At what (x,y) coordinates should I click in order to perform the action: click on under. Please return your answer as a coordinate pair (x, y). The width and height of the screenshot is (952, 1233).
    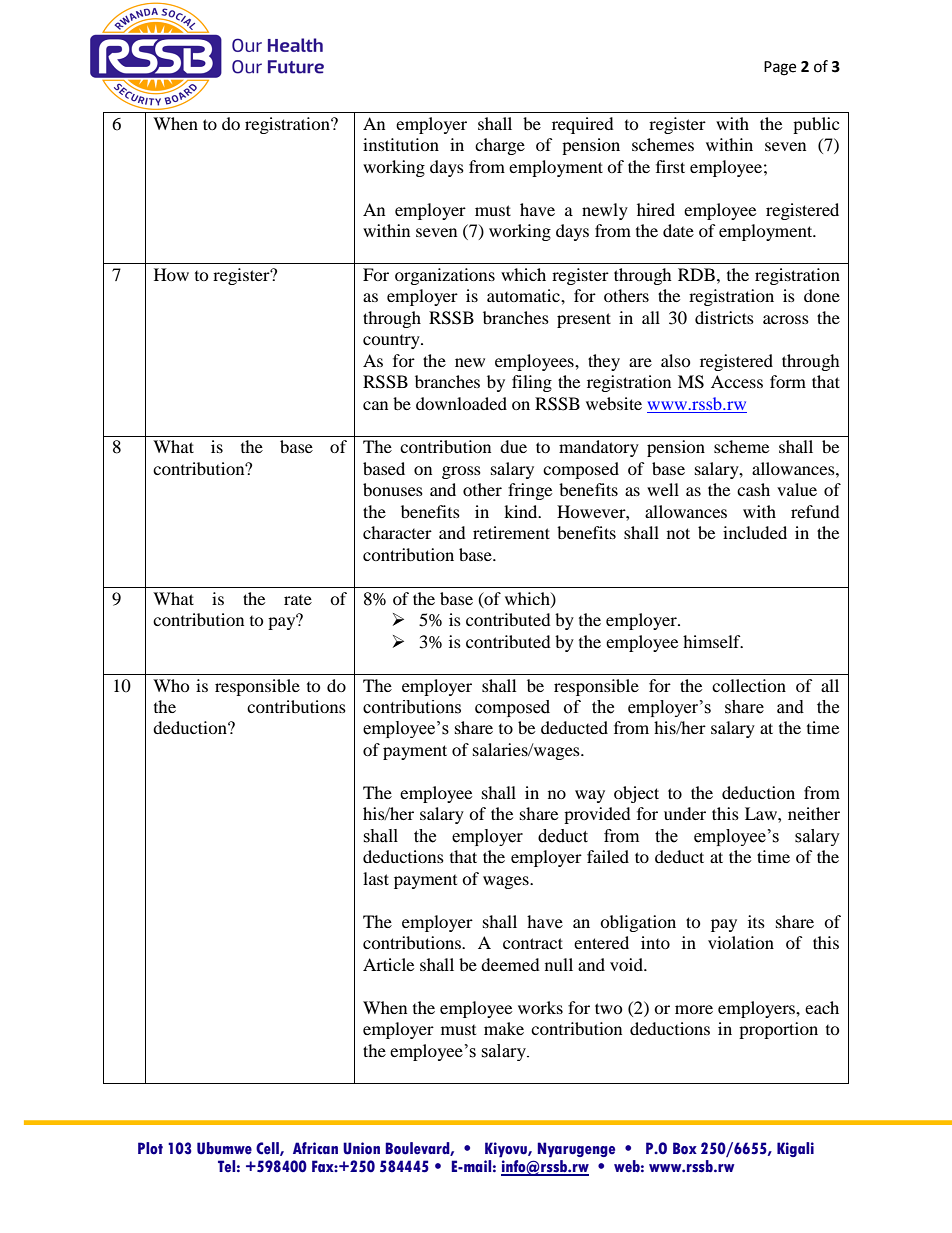
    Looking at the image, I should click on (685, 813).
